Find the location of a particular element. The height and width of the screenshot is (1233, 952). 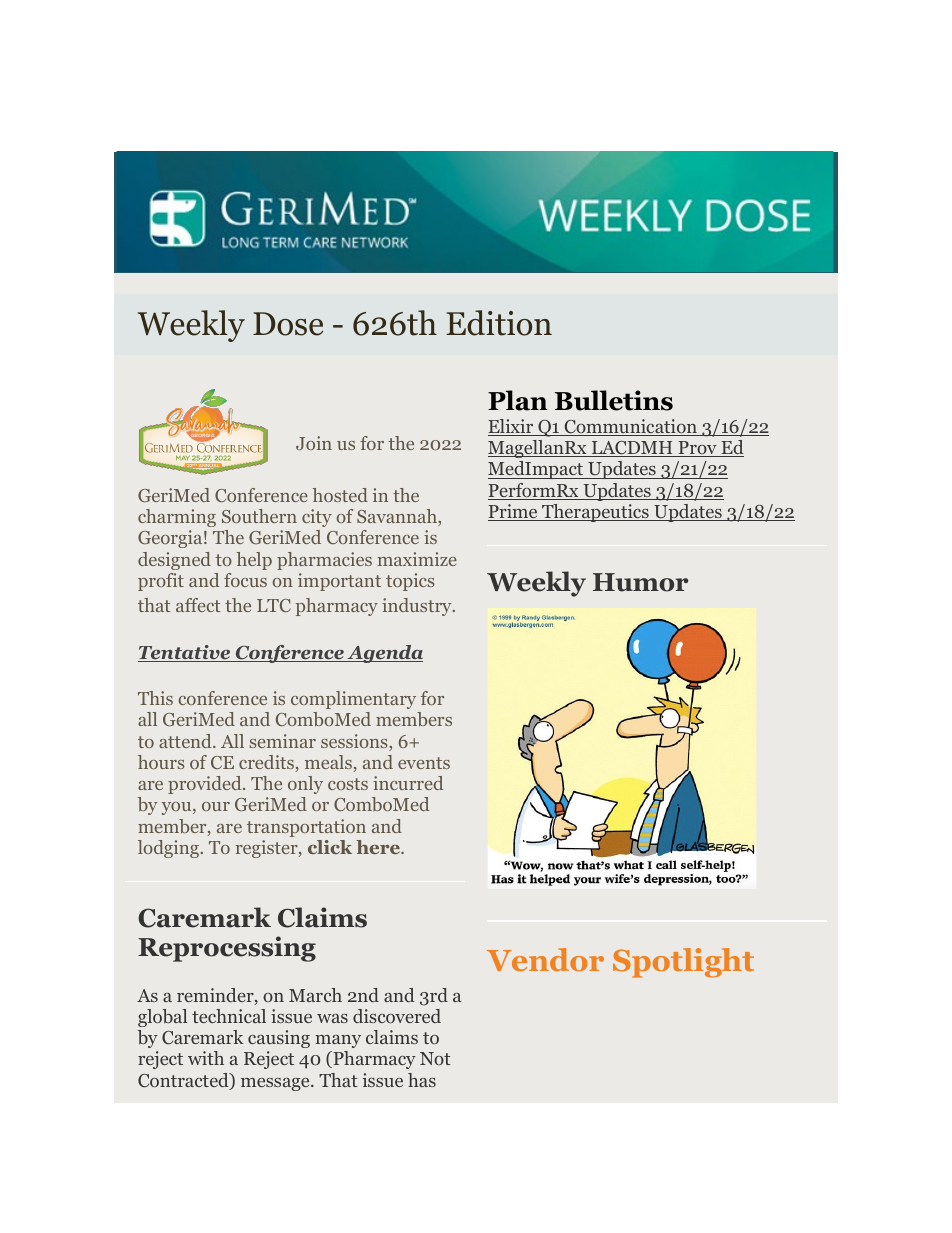

Dose is located at coordinates (288, 324).
